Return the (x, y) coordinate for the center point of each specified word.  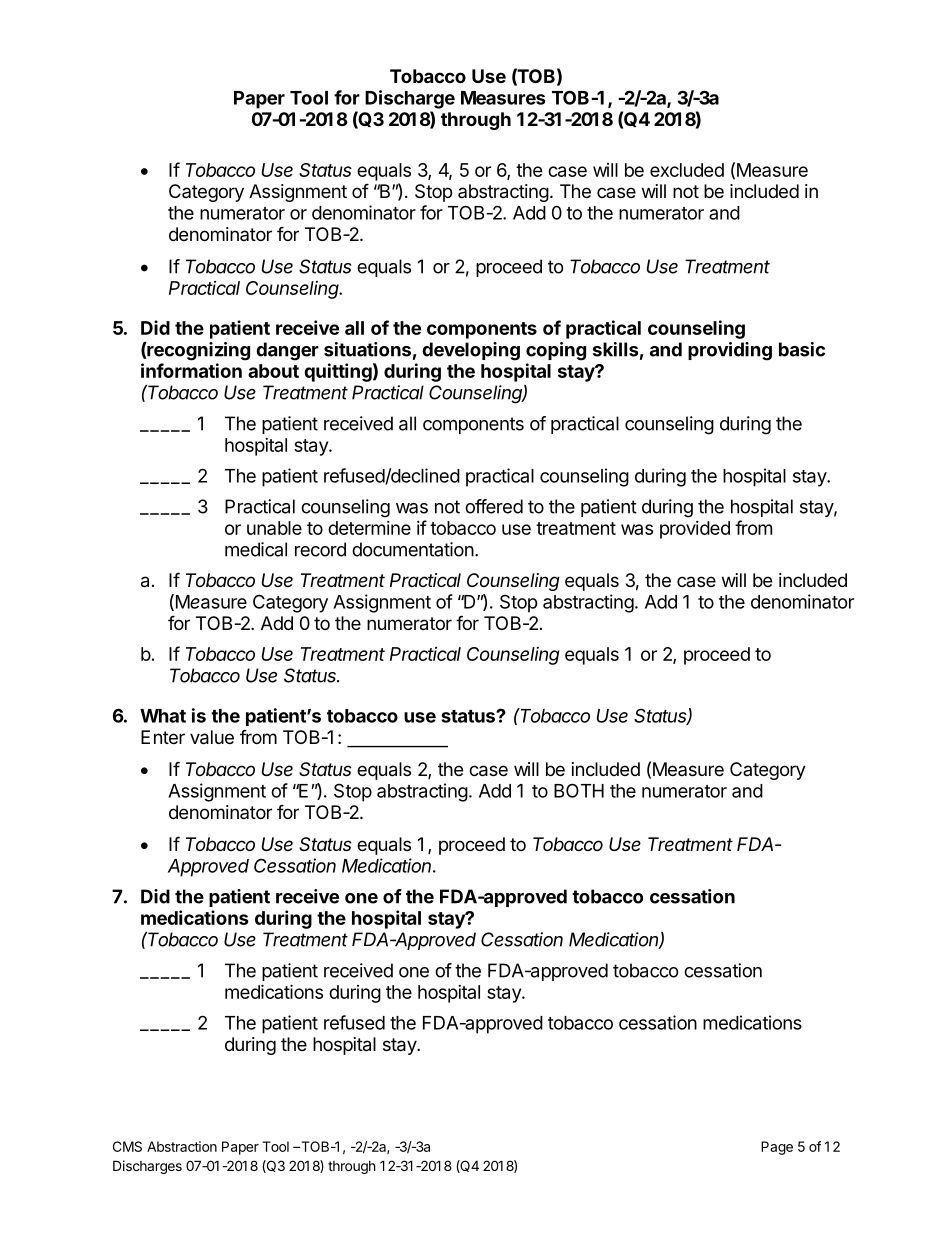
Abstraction (182, 1146)
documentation (413, 549)
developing (471, 351)
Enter (163, 737)
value (212, 737)
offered (494, 506)
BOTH (579, 790)
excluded (687, 170)
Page (777, 1148)
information (191, 370)
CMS (127, 1146)
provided (695, 530)
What (163, 716)
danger (287, 351)
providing (730, 351)
